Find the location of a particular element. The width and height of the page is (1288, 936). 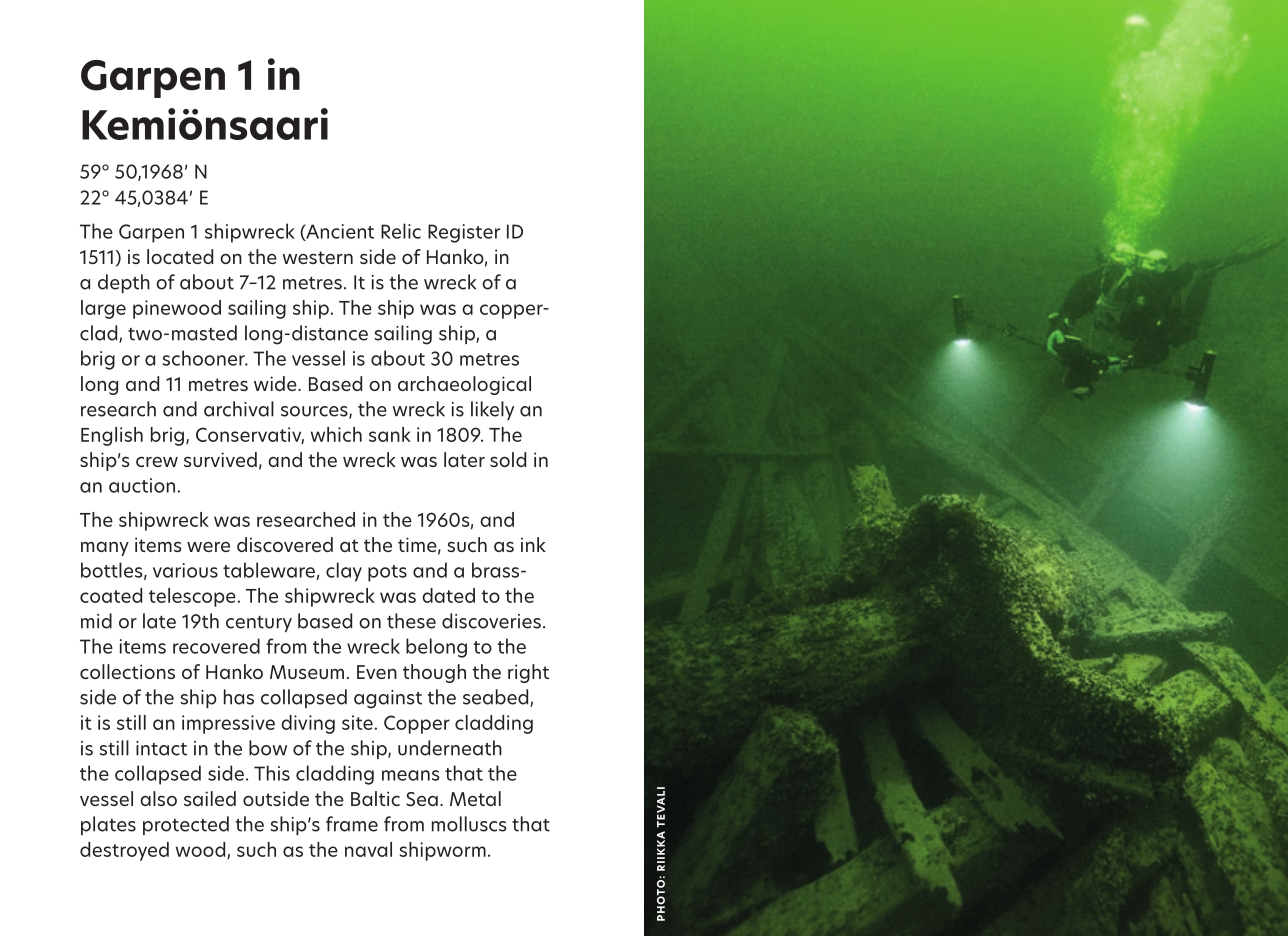

Register is located at coordinates (464, 233).
